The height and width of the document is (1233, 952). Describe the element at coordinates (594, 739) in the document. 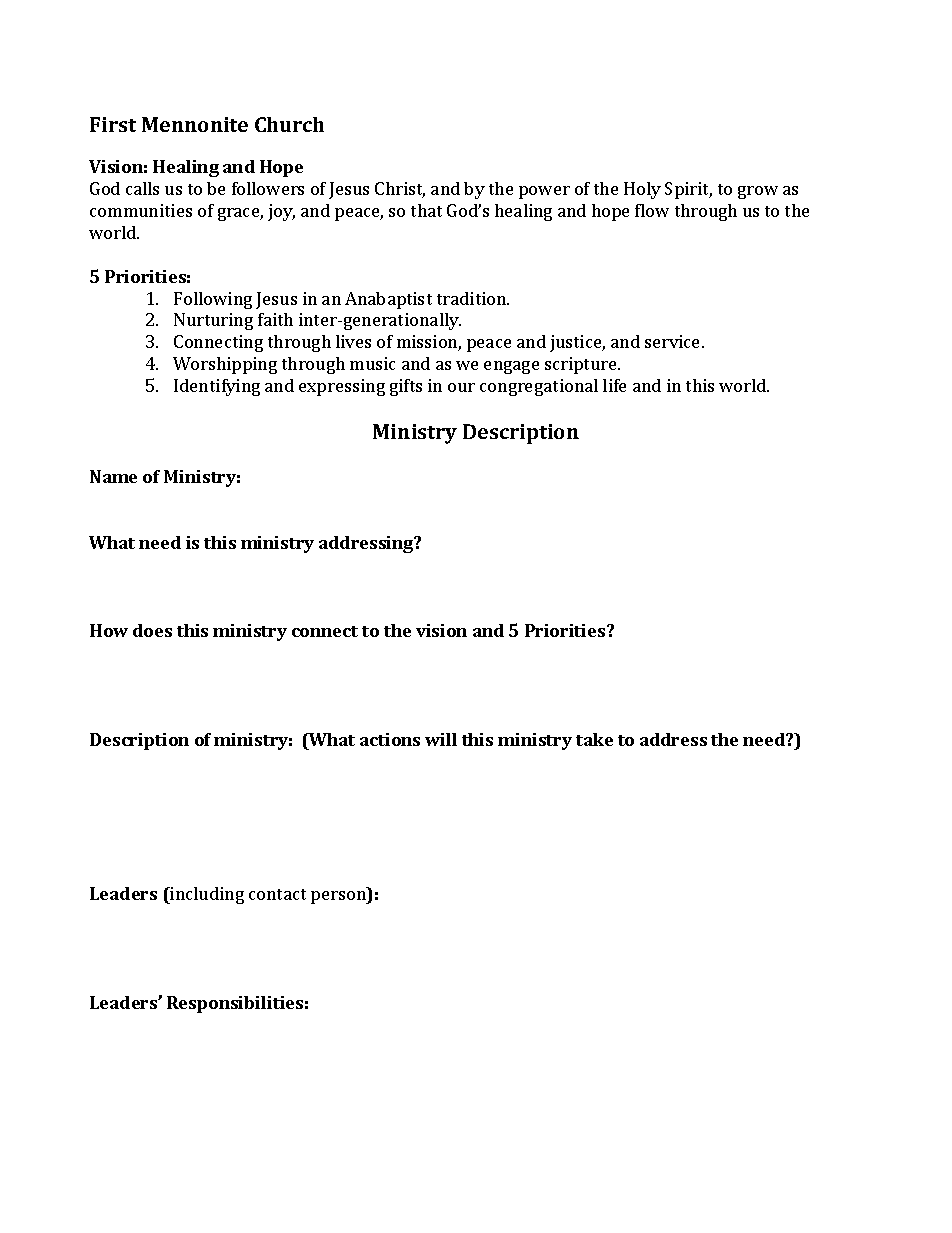

I see `take` at that location.
